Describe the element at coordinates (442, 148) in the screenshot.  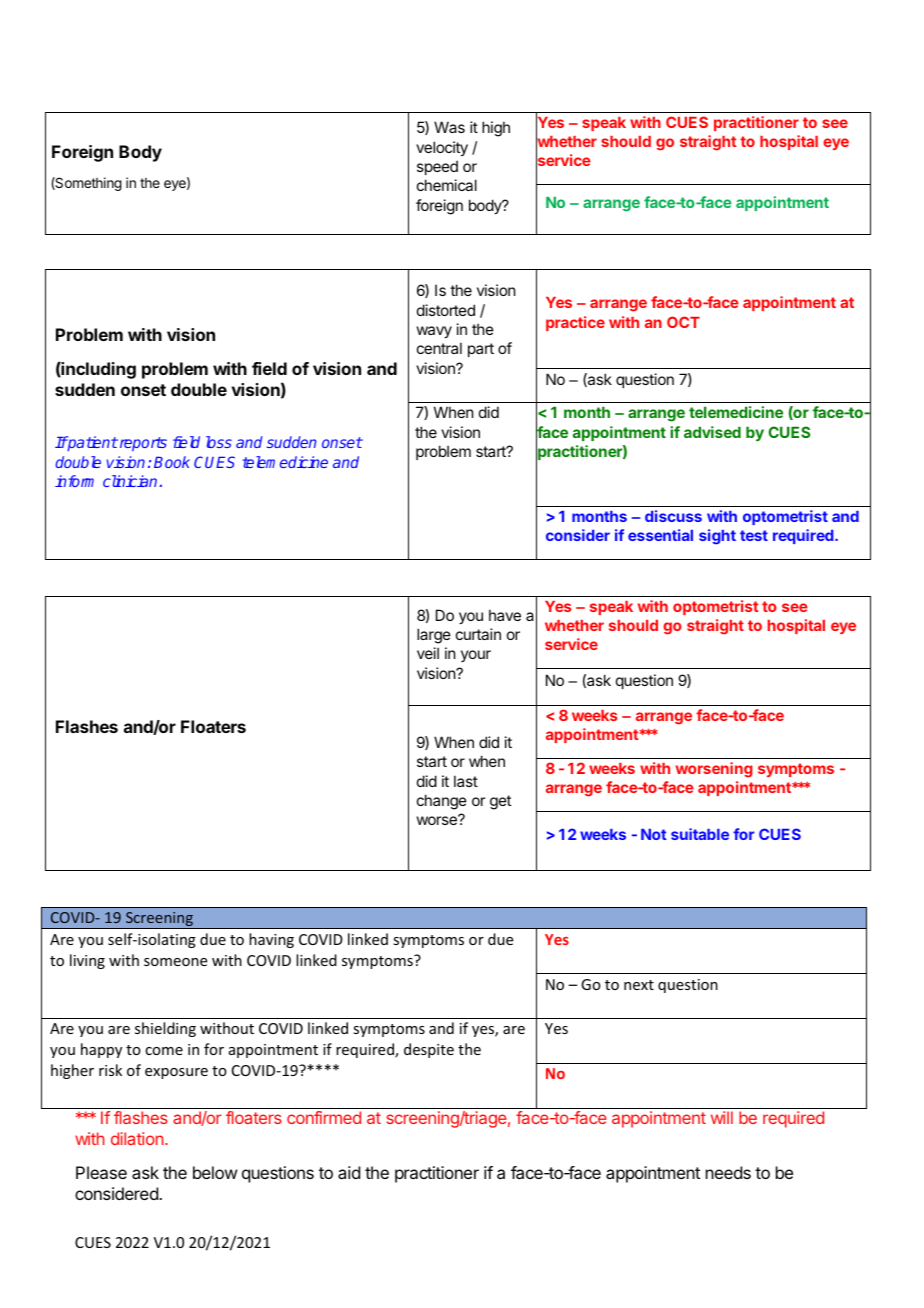
I see `velocity` at that location.
